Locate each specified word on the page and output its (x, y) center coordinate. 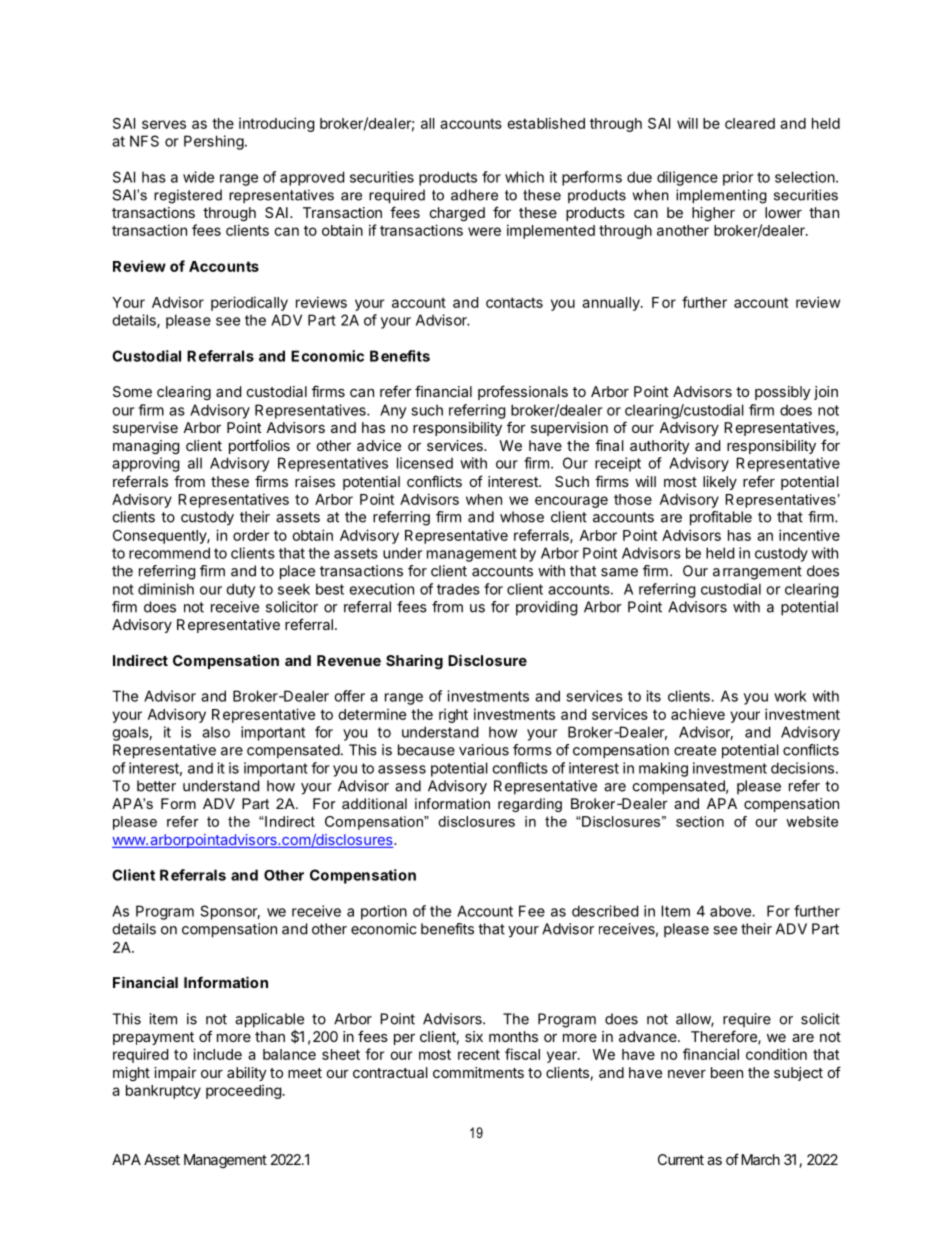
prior (738, 178)
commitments (478, 1072)
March (760, 1159)
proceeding (244, 1091)
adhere (474, 195)
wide (198, 177)
